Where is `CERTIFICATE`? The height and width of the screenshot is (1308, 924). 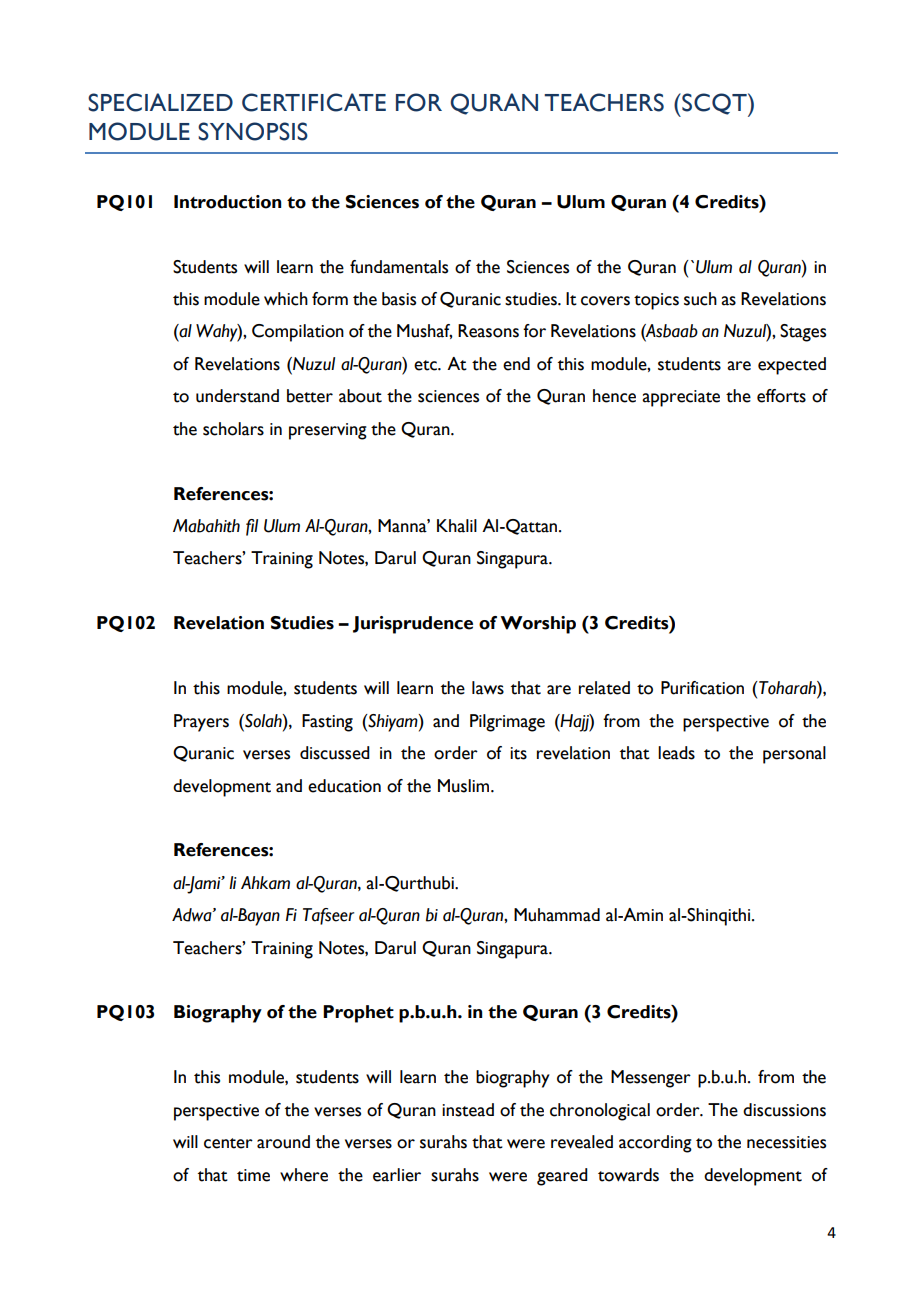
CERTIFICATE is located at coordinates (314, 102).
